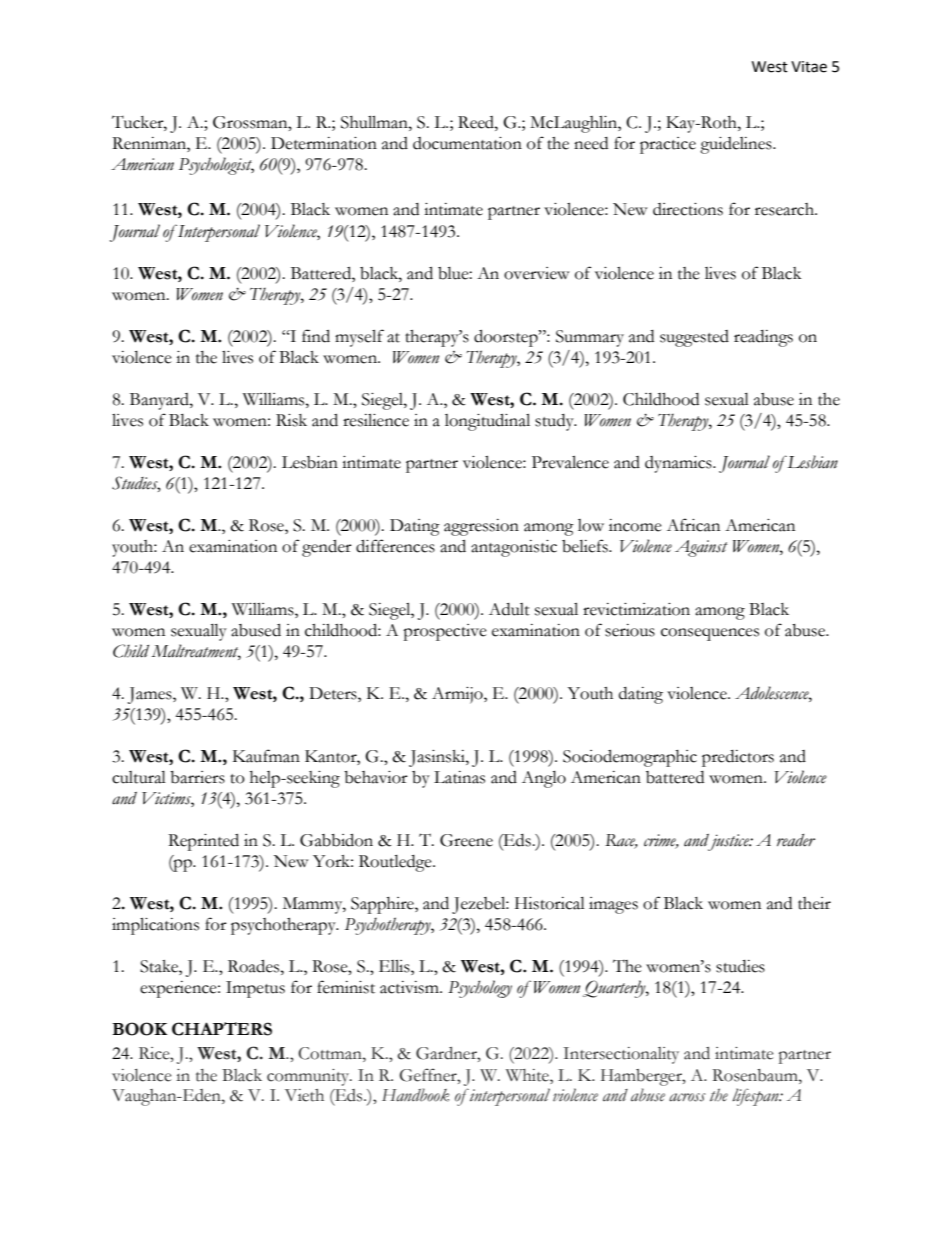  I want to click on Risk, so click(291, 420).
